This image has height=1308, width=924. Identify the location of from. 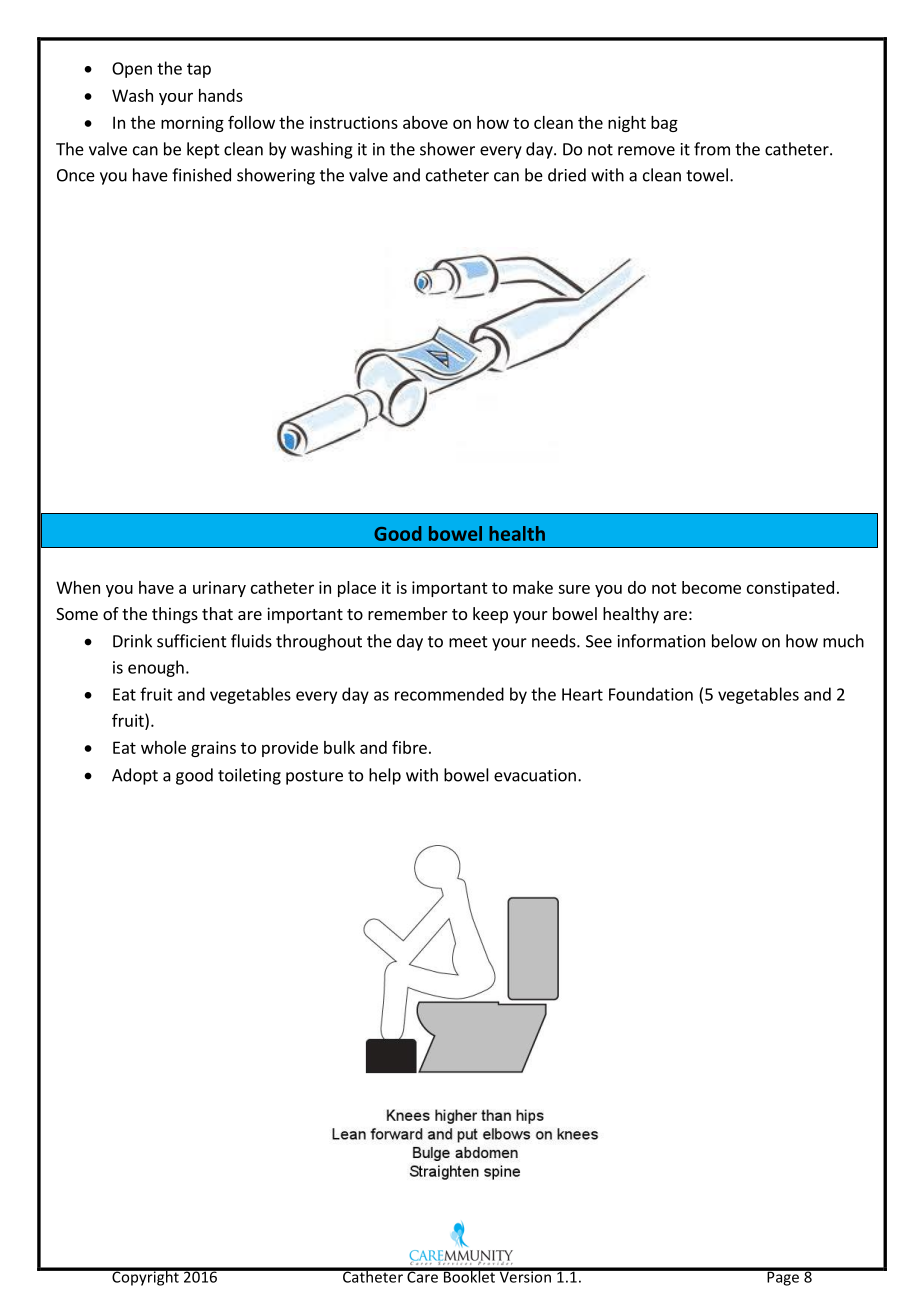
(712, 149).
